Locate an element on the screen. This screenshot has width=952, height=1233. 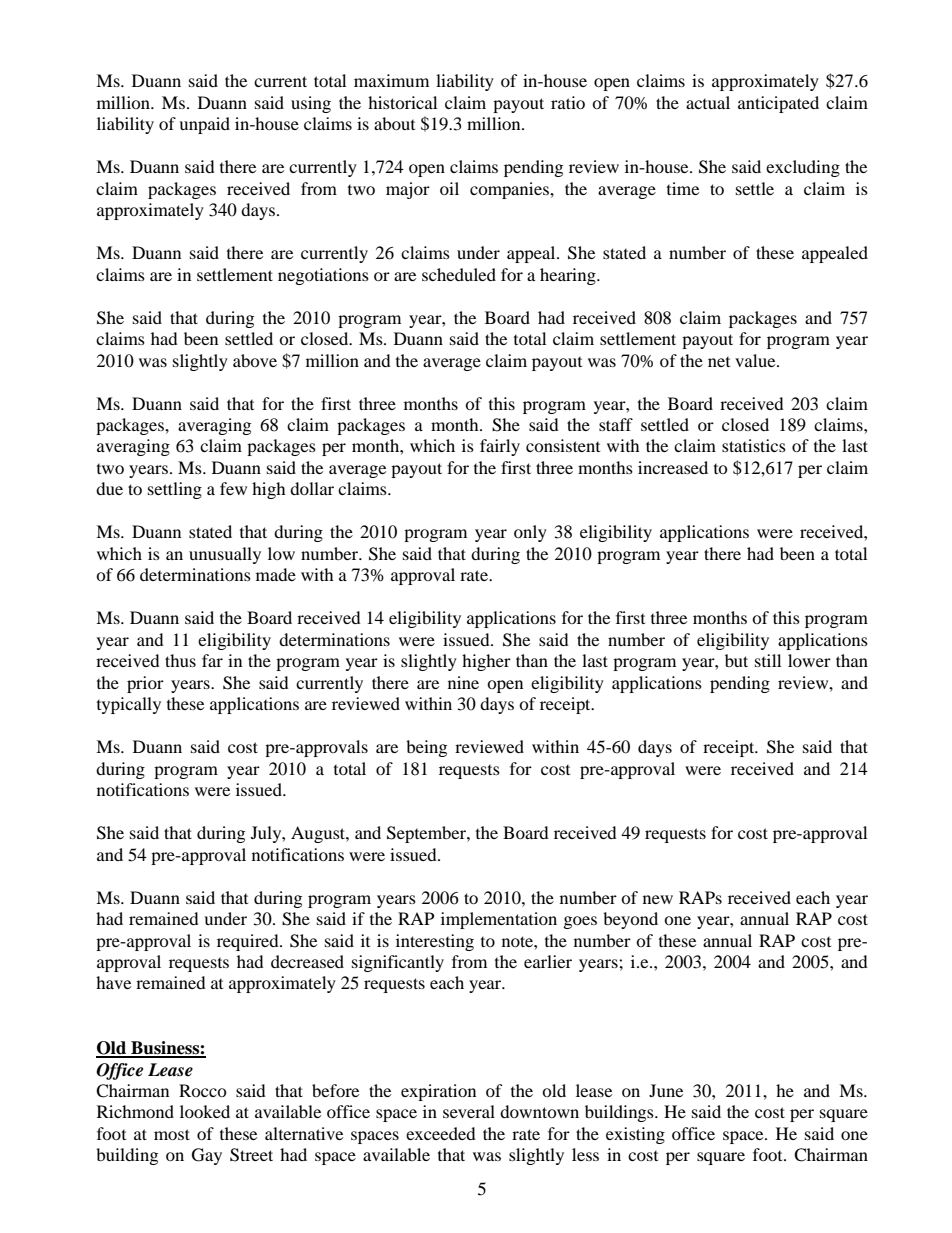
actual is located at coordinates (708, 102).
